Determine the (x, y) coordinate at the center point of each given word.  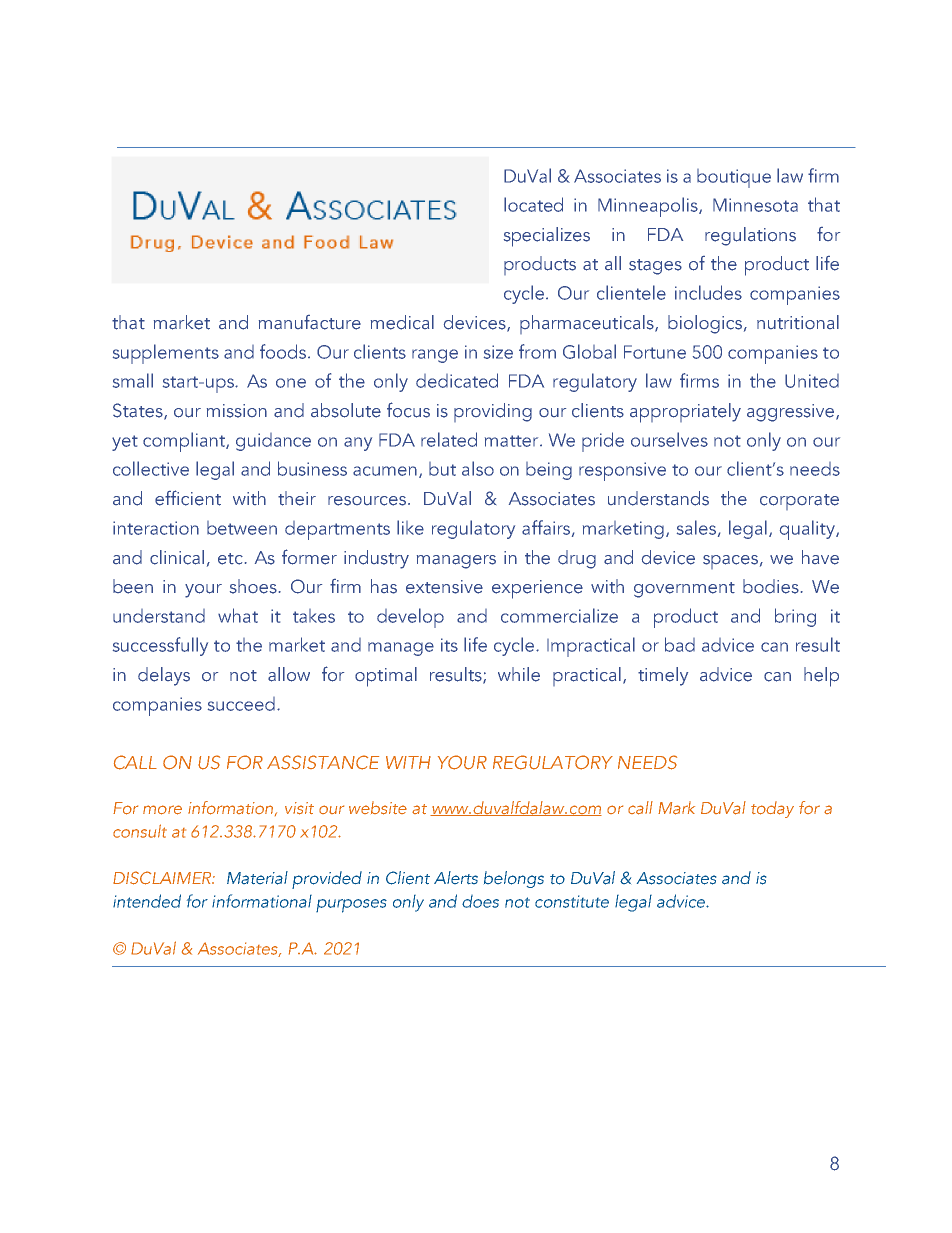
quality (808, 530)
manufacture (310, 322)
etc (230, 559)
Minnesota (755, 205)
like (410, 527)
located (533, 204)
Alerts (456, 877)
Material (257, 878)
